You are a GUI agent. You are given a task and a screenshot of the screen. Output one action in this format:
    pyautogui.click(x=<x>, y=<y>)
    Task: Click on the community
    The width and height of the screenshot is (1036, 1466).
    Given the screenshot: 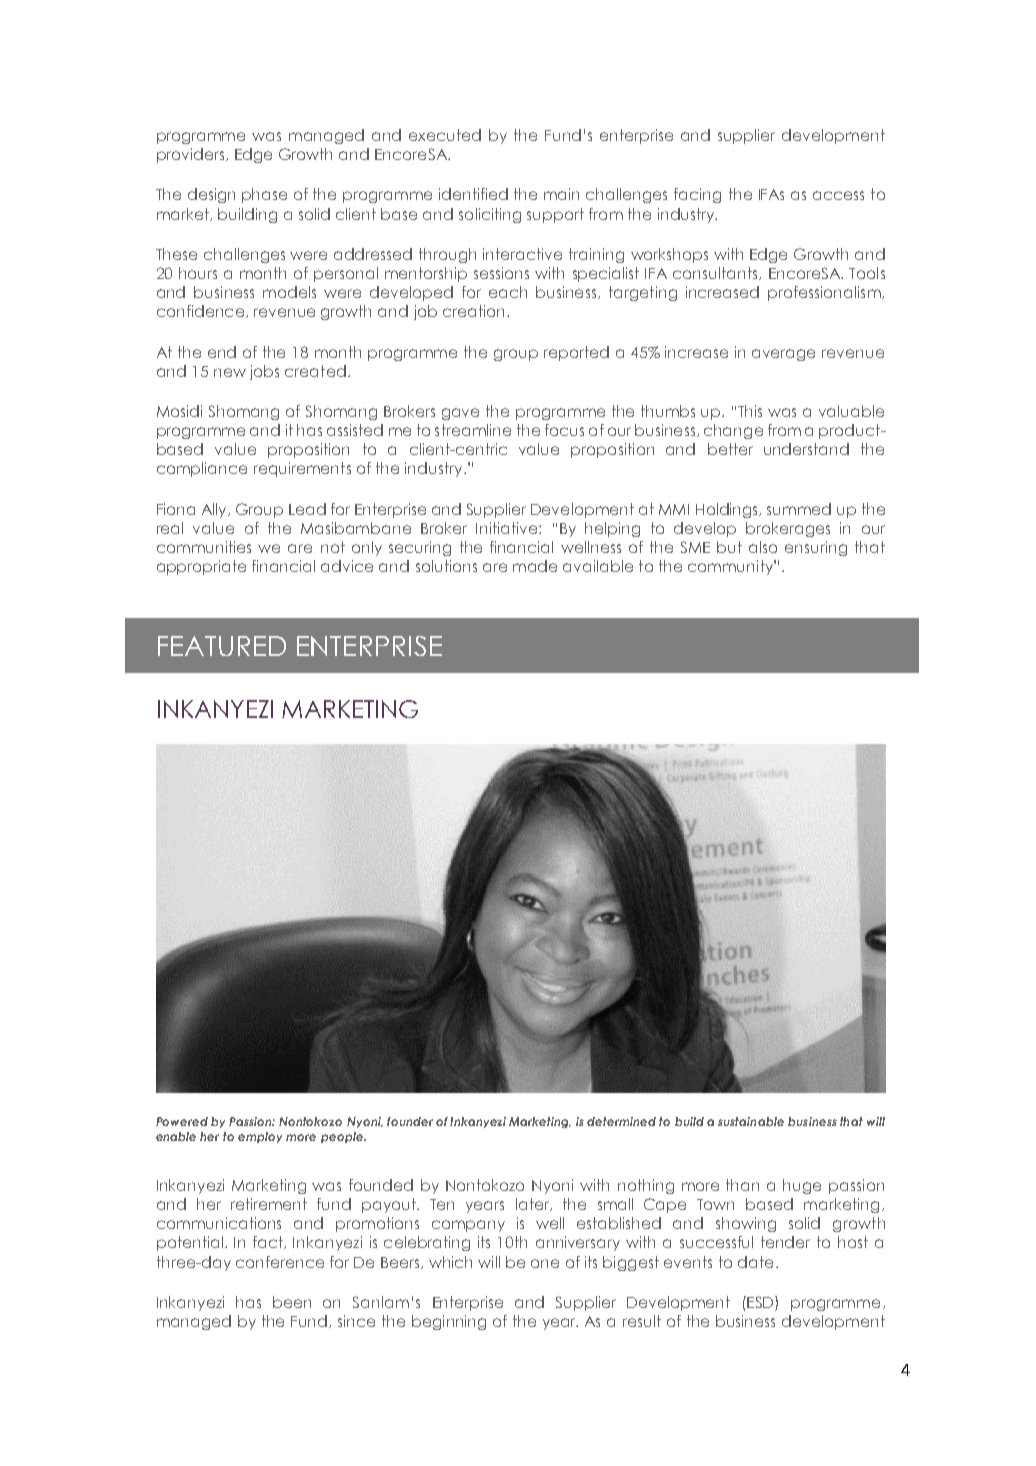 What is the action you would take?
    pyautogui.click(x=731, y=567)
